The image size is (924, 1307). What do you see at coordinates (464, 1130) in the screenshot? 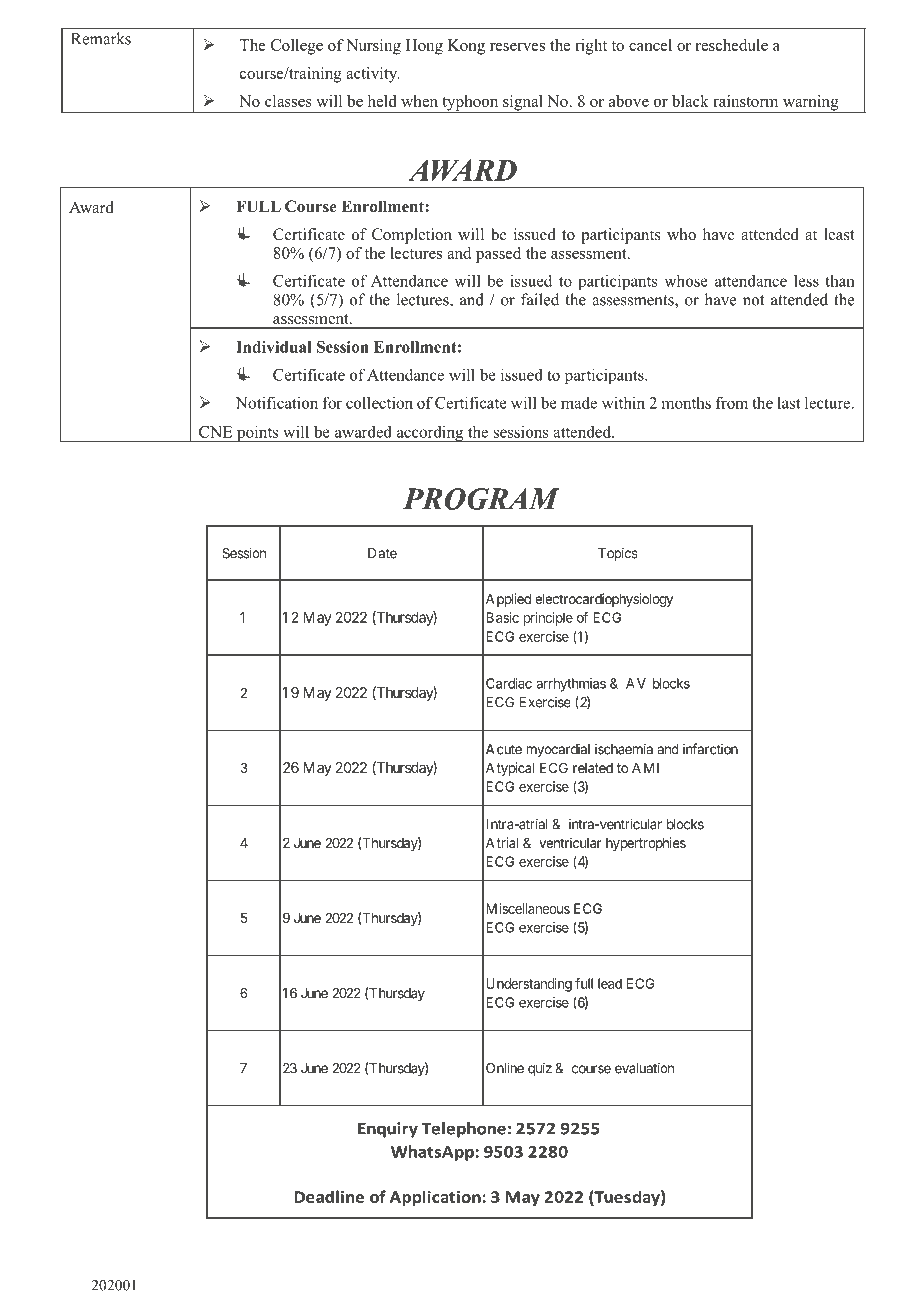
I see `Telephone` at bounding box center [464, 1130].
